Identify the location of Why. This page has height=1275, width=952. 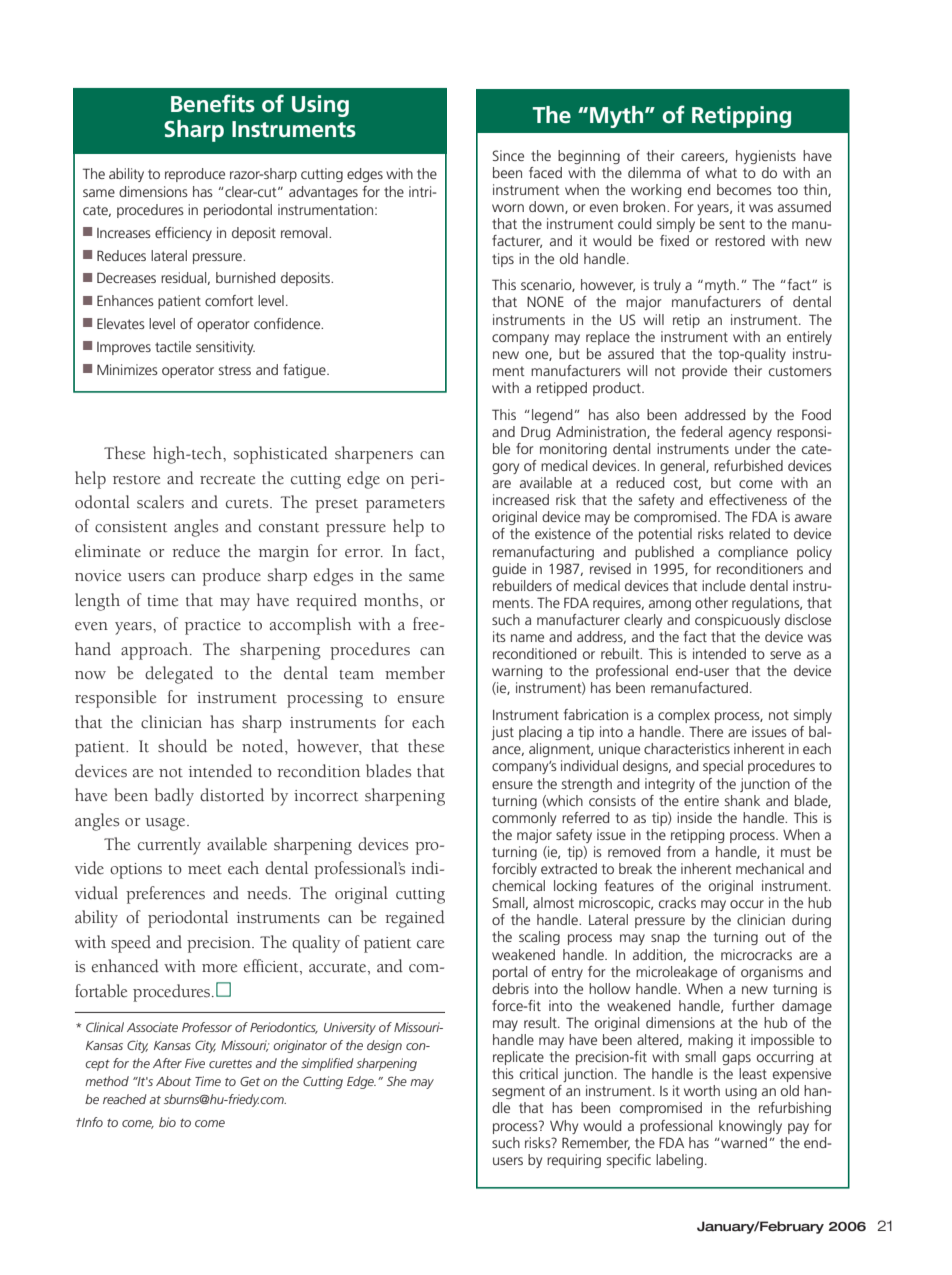
(564, 1127).
